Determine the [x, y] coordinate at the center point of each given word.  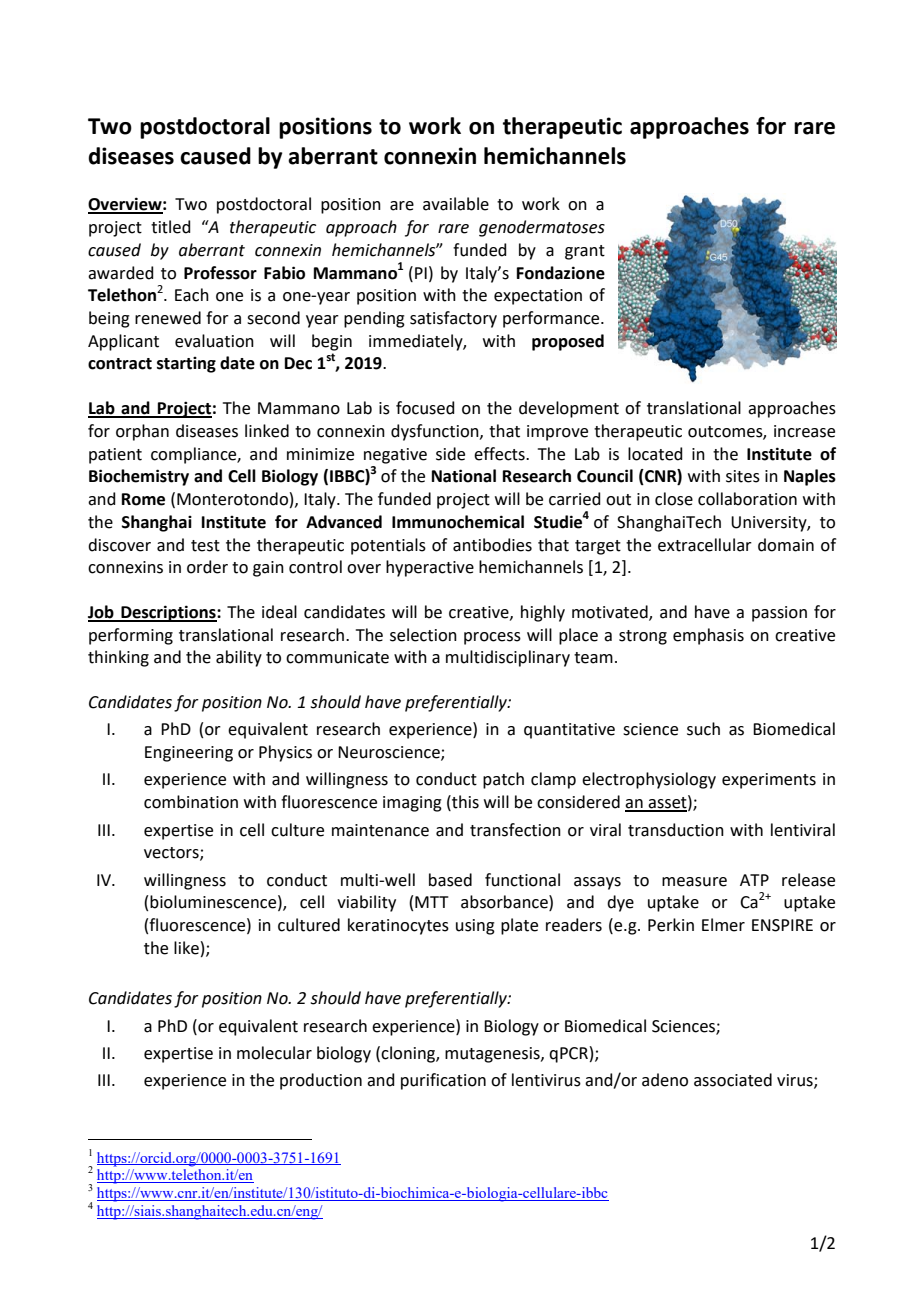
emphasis [708, 636]
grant [585, 252]
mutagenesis [493, 1055]
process [492, 638]
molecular [274, 1053]
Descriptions [168, 613]
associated [733, 1080]
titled [171, 227]
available [456, 204]
